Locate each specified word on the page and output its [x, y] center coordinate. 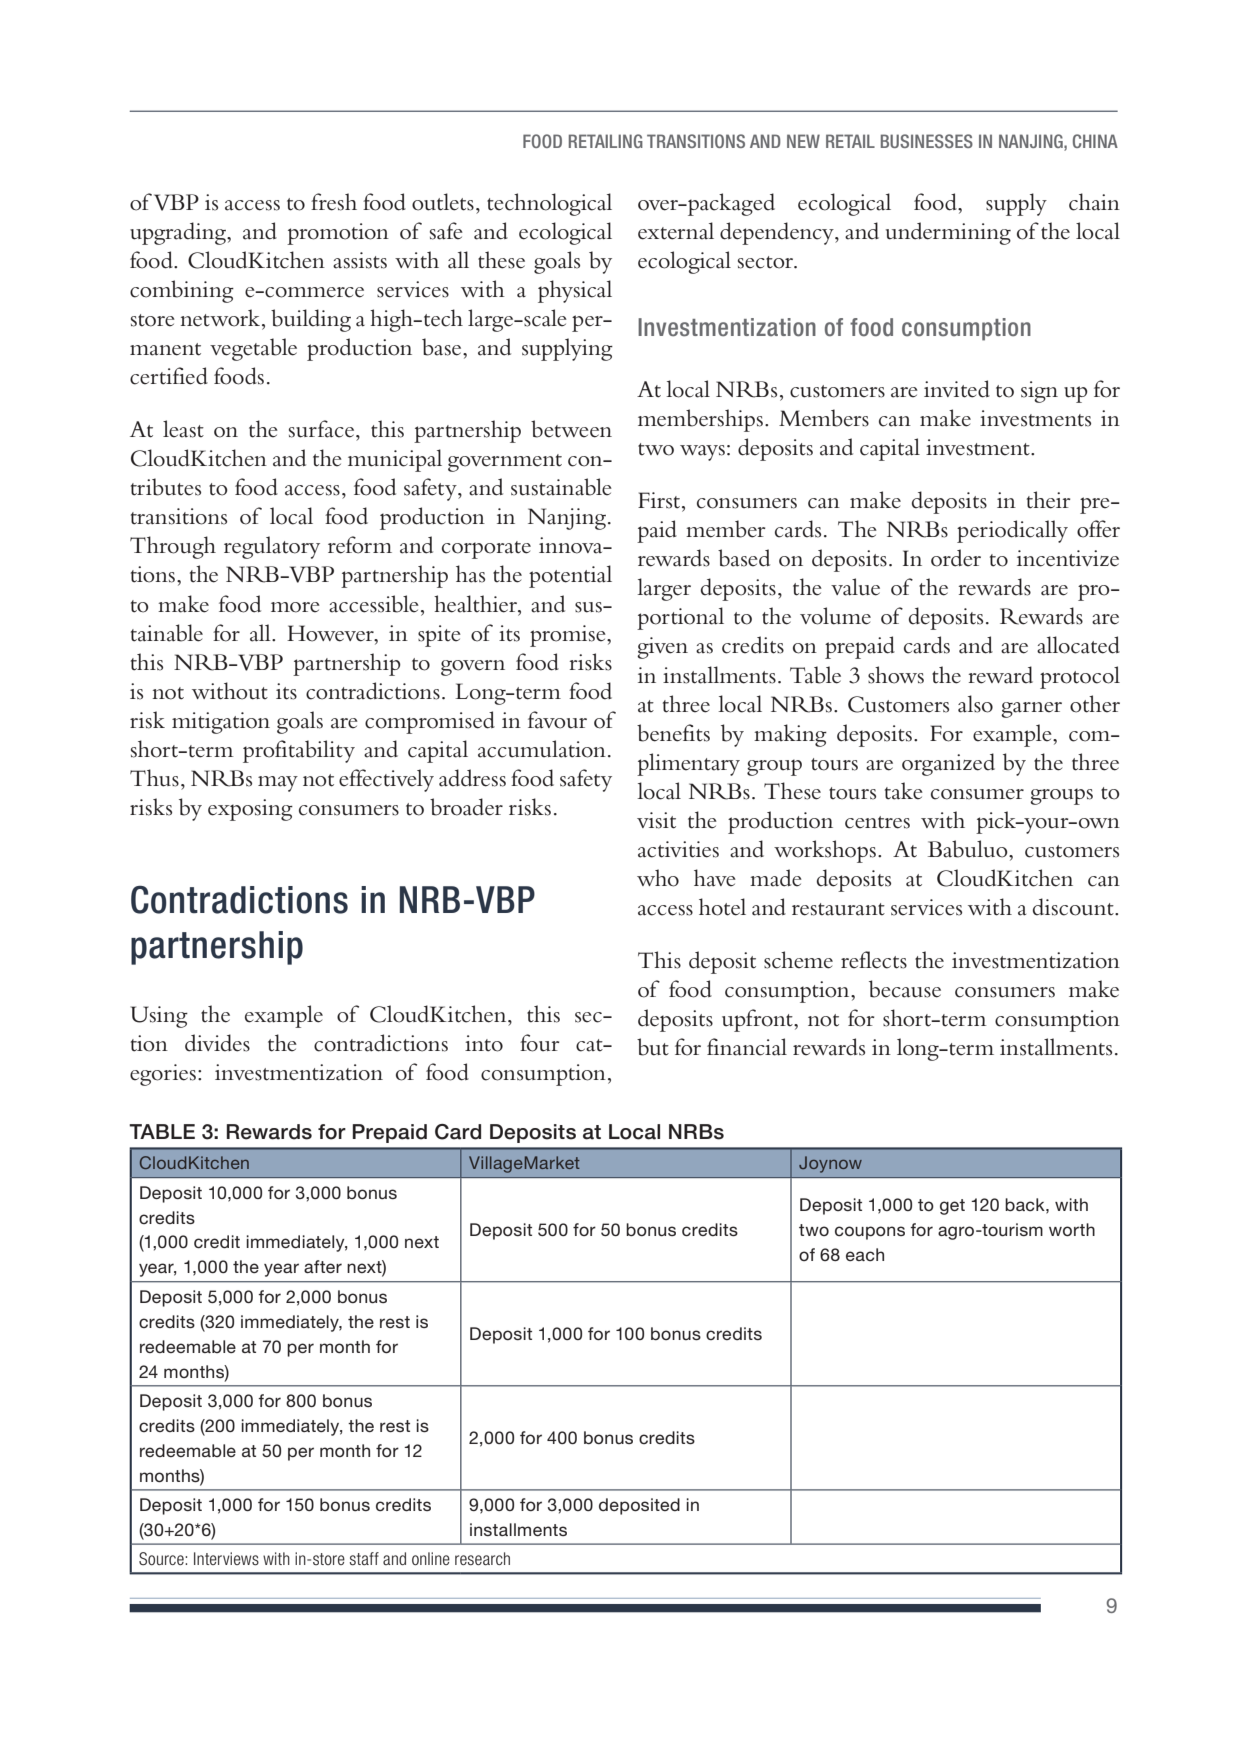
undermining [948, 233]
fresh [334, 202]
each [865, 1254]
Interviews [226, 1559]
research [482, 1559]
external [676, 231]
